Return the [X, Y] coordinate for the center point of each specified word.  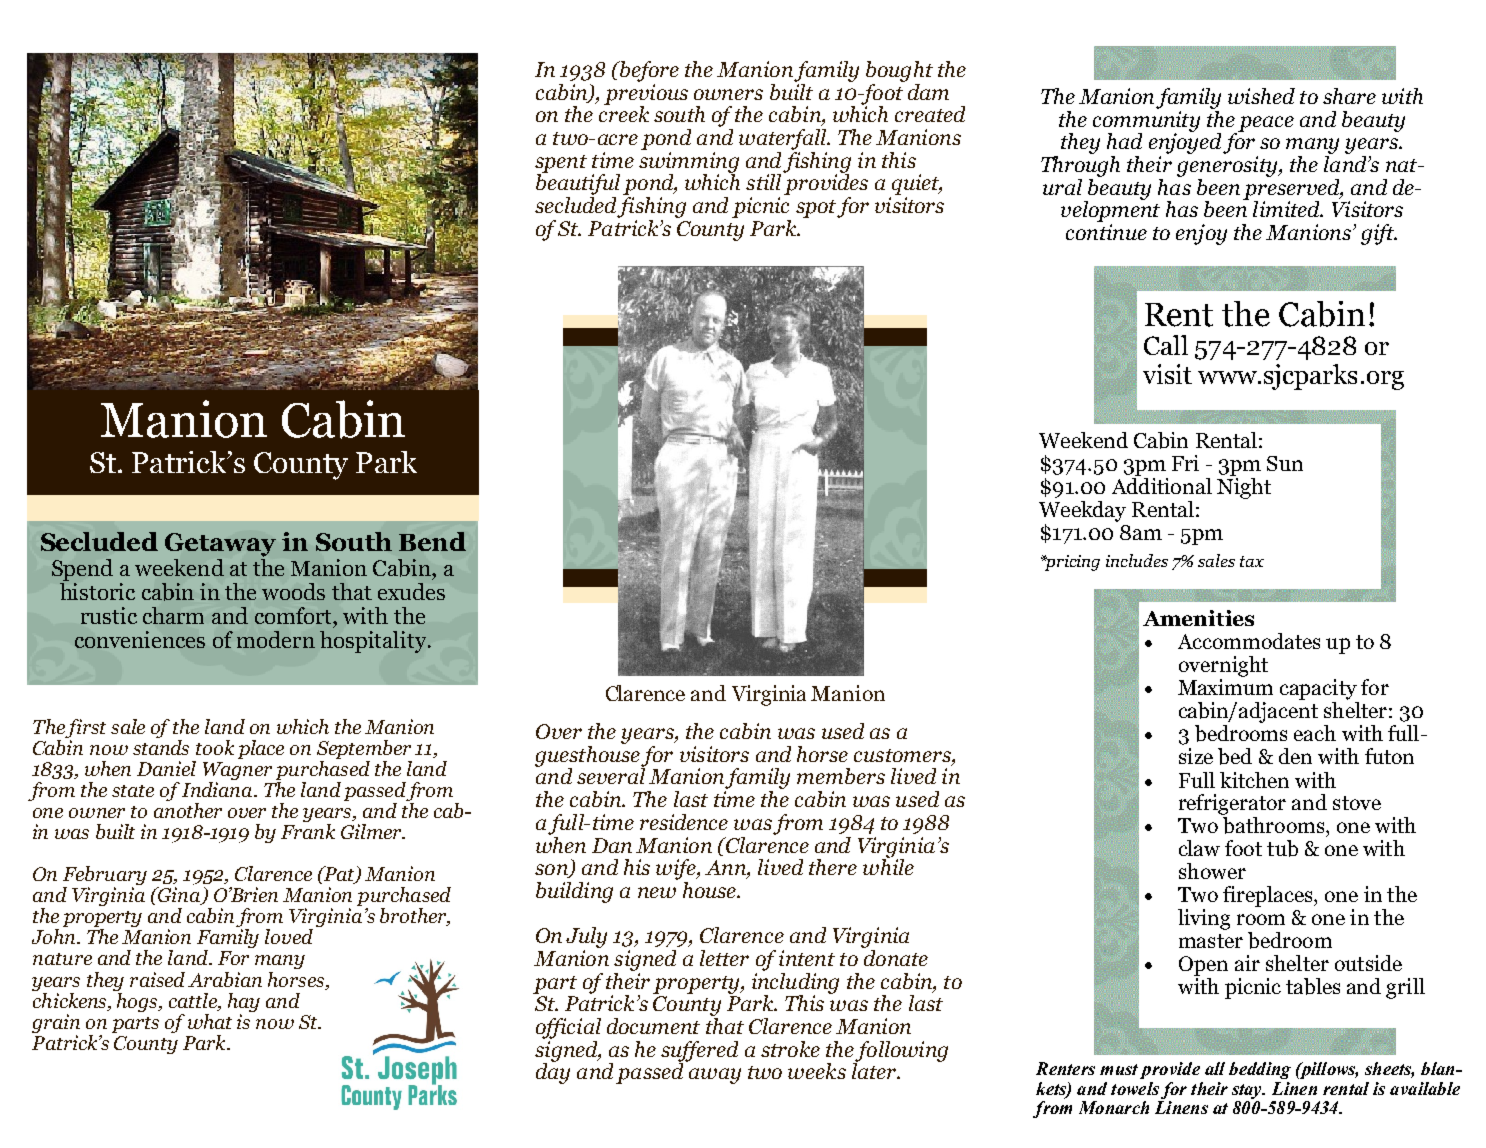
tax [1252, 561]
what [210, 1021]
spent [561, 165]
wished [1261, 96]
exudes [411, 591]
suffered [699, 1052]
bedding [1260, 1070]
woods [293, 591]
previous [646, 94]
